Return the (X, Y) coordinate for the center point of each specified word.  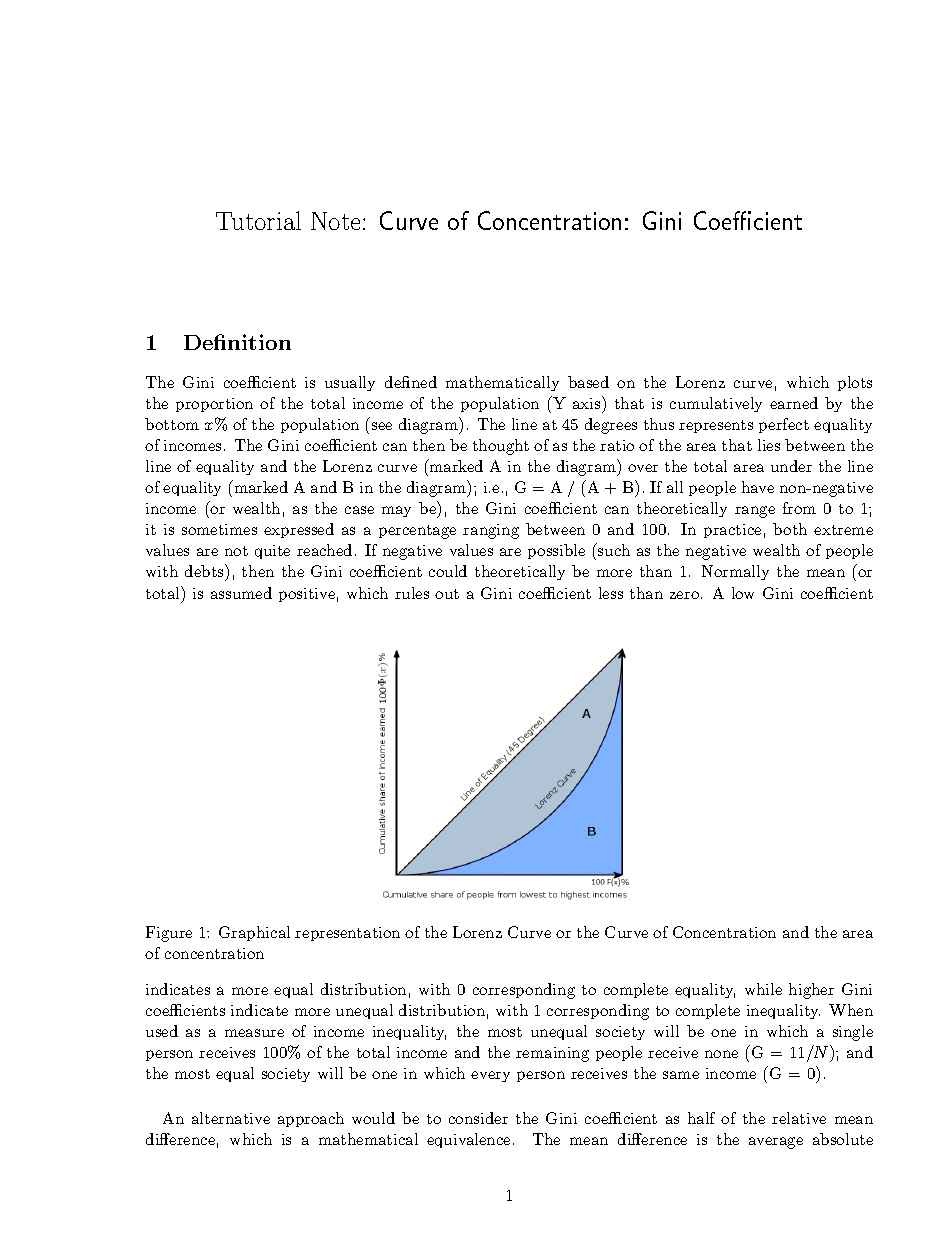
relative (799, 1118)
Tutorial (258, 220)
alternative (231, 1118)
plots (855, 383)
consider (478, 1118)
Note (335, 221)
